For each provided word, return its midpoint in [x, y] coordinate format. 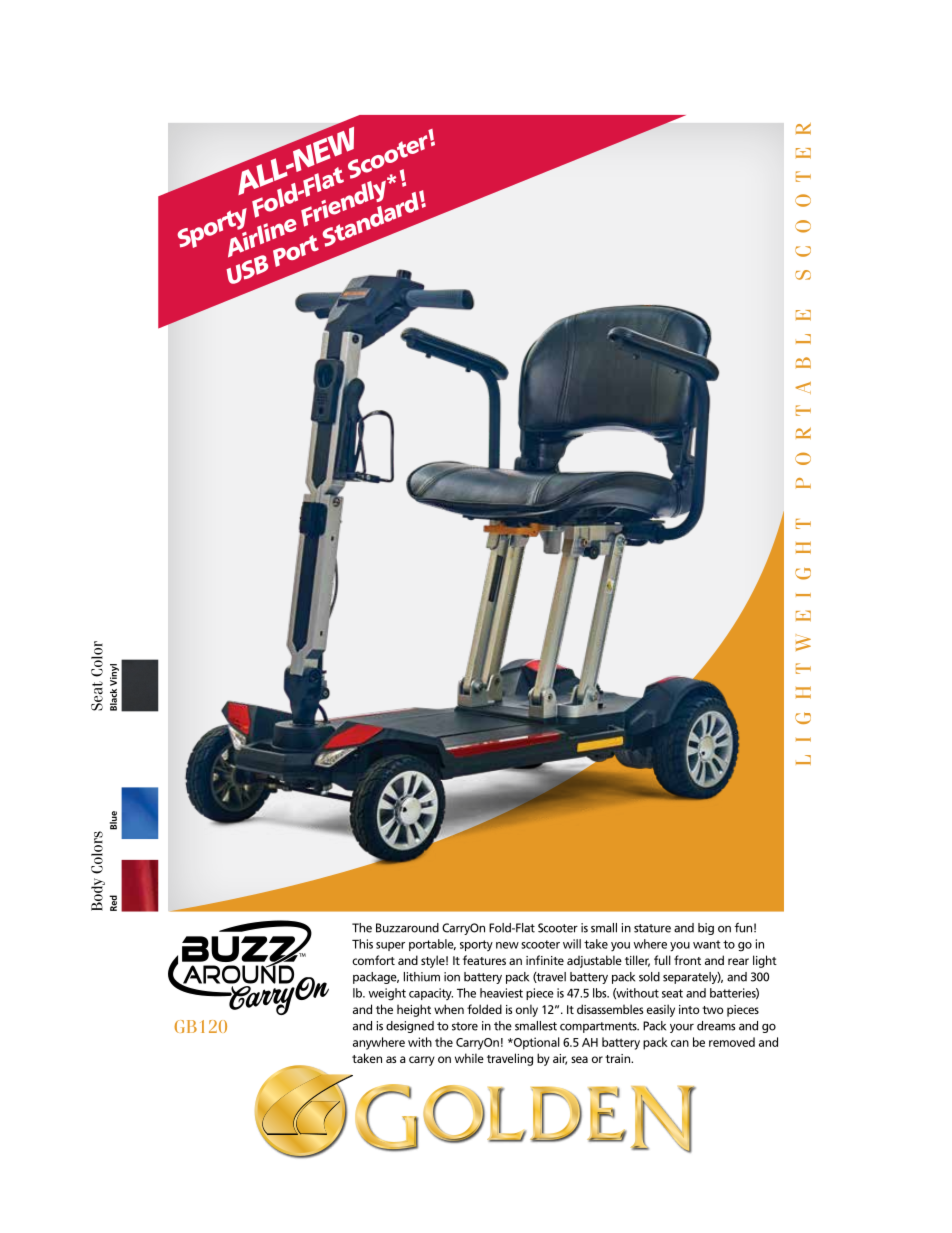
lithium [422, 977]
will [572, 944]
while [469, 1058]
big [706, 929]
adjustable [594, 961]
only [527, 1010]
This [362, 944]
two [712, 1010]
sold [649, 977]
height [414, 1010]
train [618, 1058]
